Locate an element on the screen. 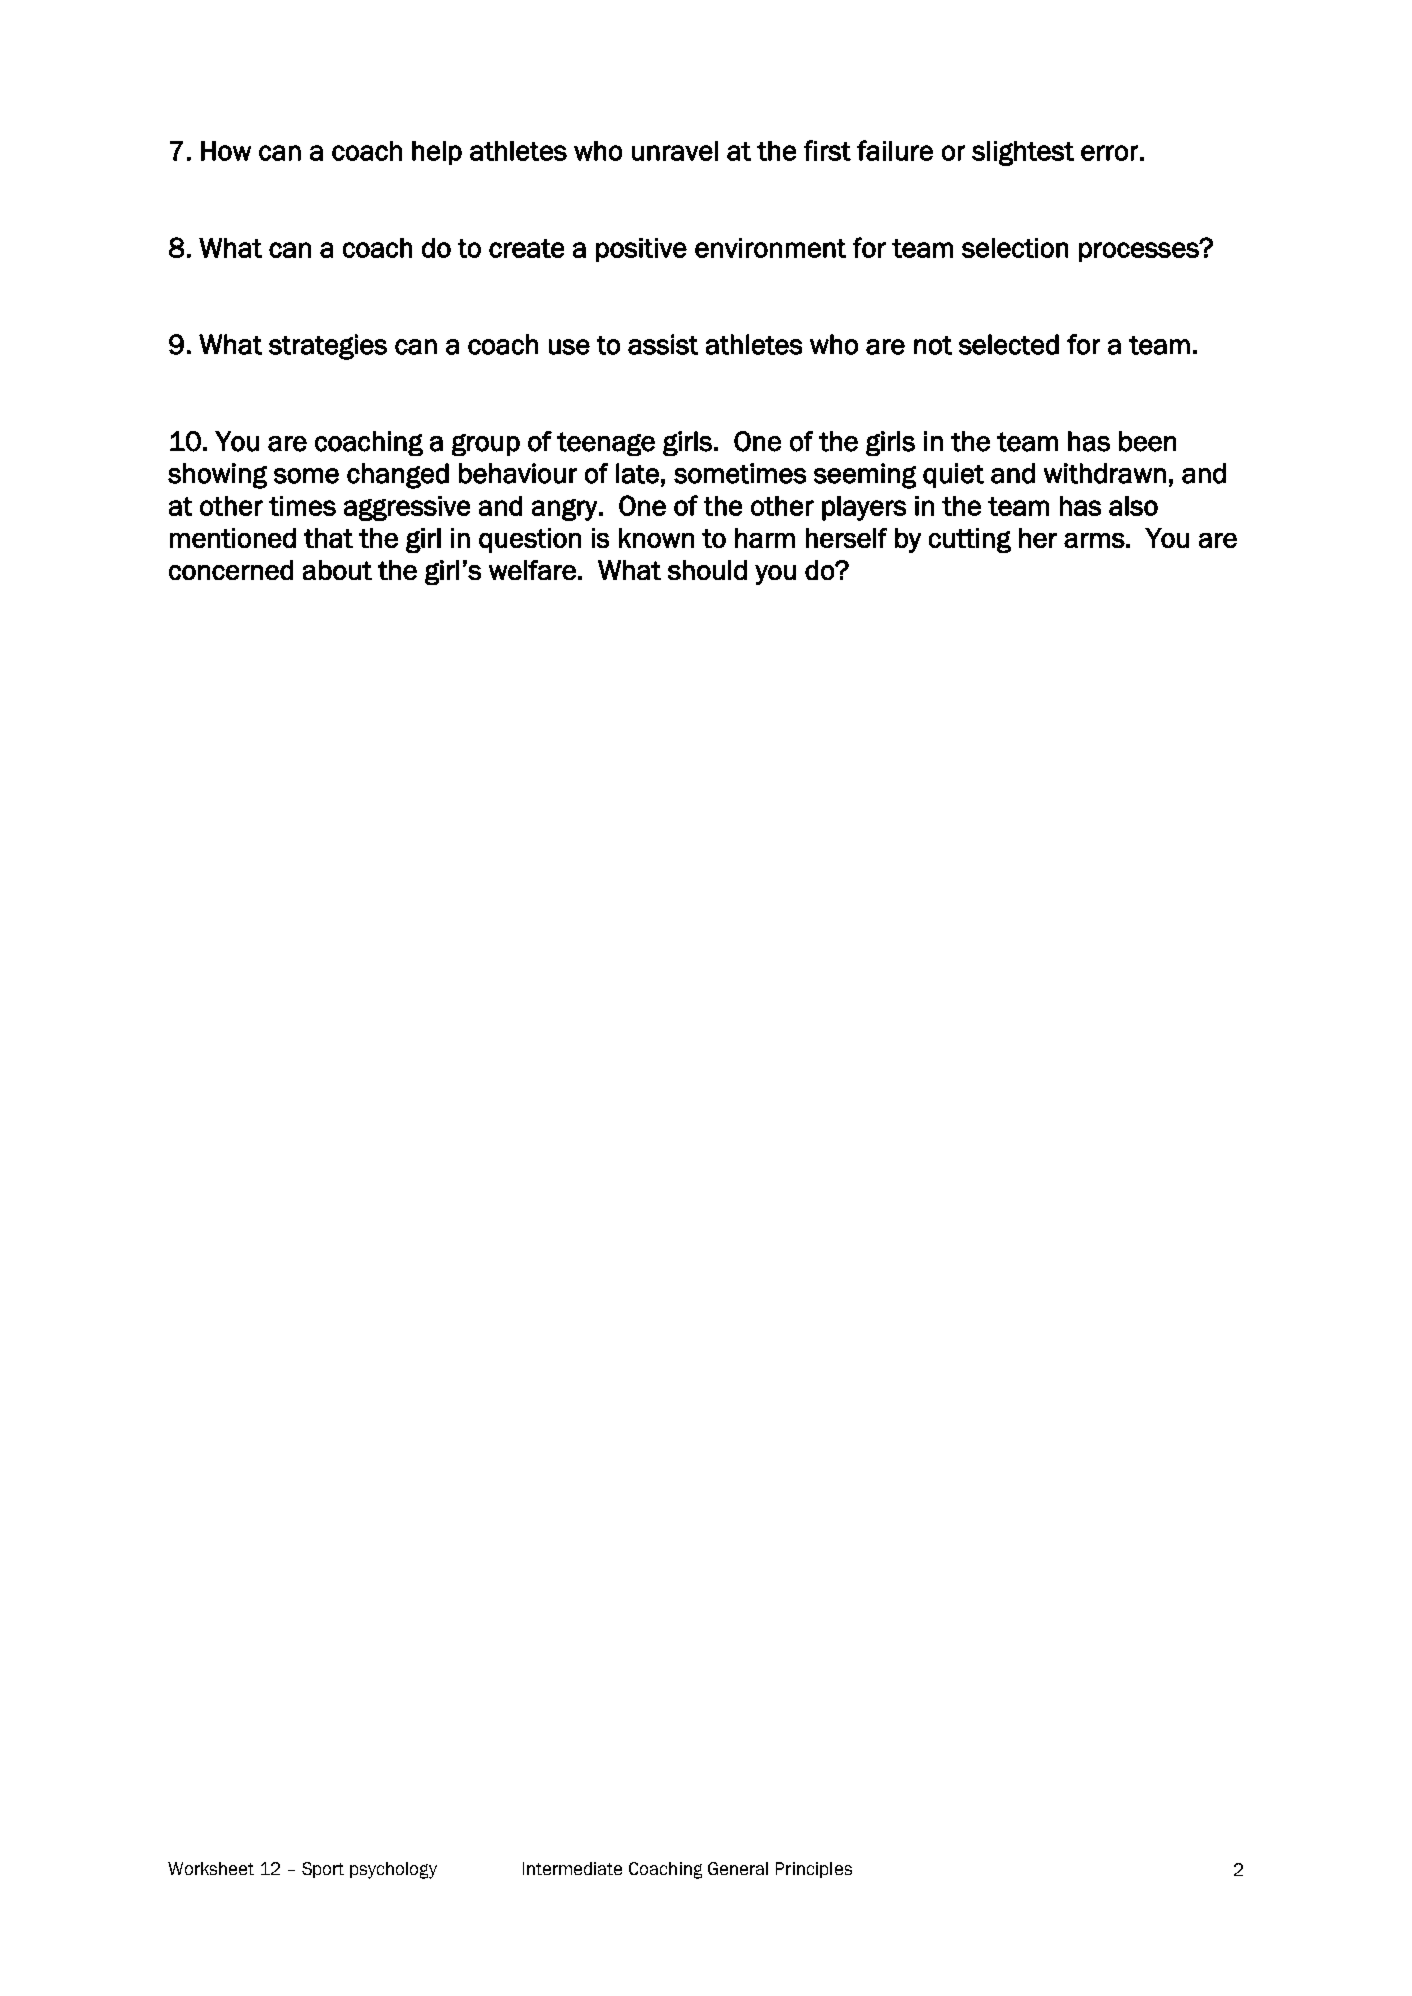  selection is located at coordinates (1015, 248).
